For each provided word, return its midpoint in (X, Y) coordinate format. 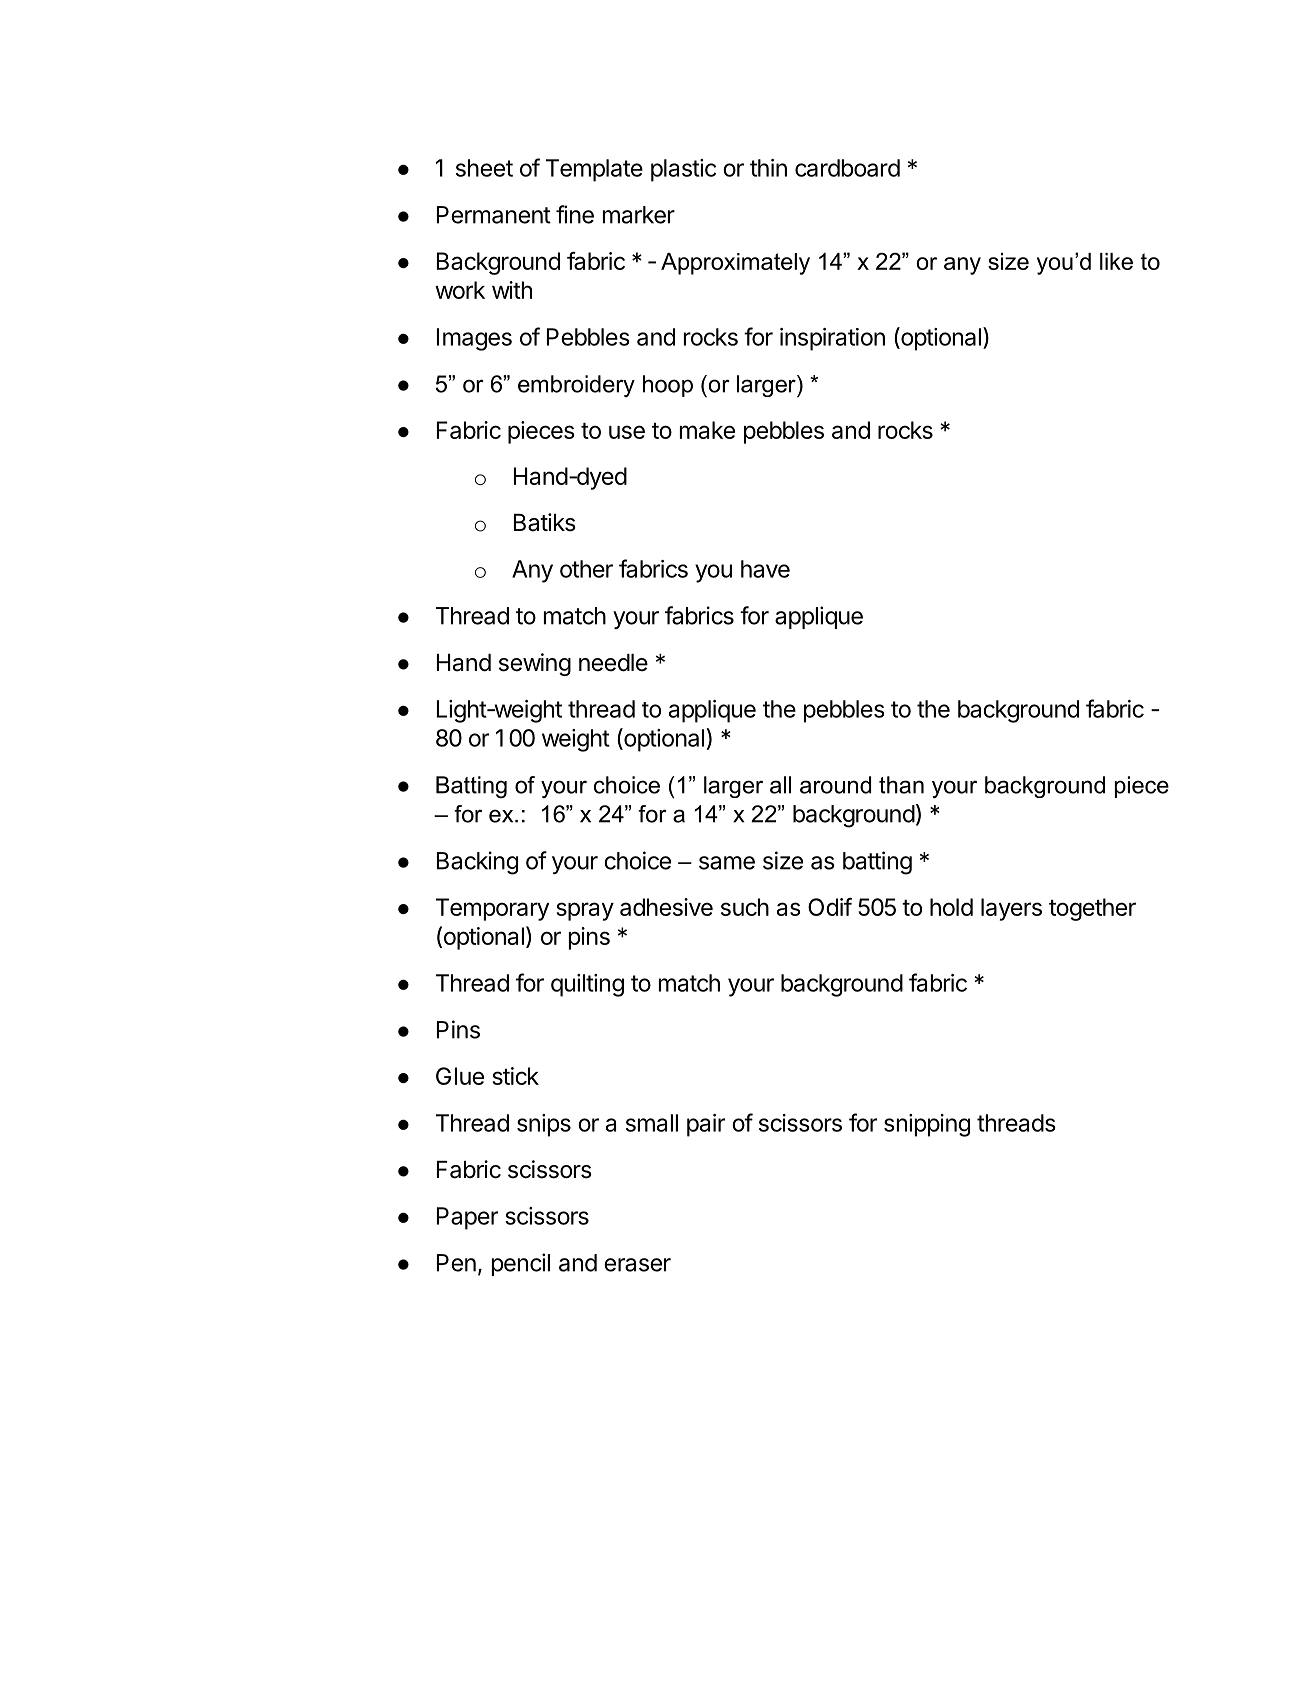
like (1116, 261)
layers (1011, 909)
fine (575, 214)
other (586, 569)
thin (768, 168)
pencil (521, 1264)
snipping (927, 1125)
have (765, 569)
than (901, 785)
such (745, 907)
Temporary (492, 909)
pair (706, 1125)
